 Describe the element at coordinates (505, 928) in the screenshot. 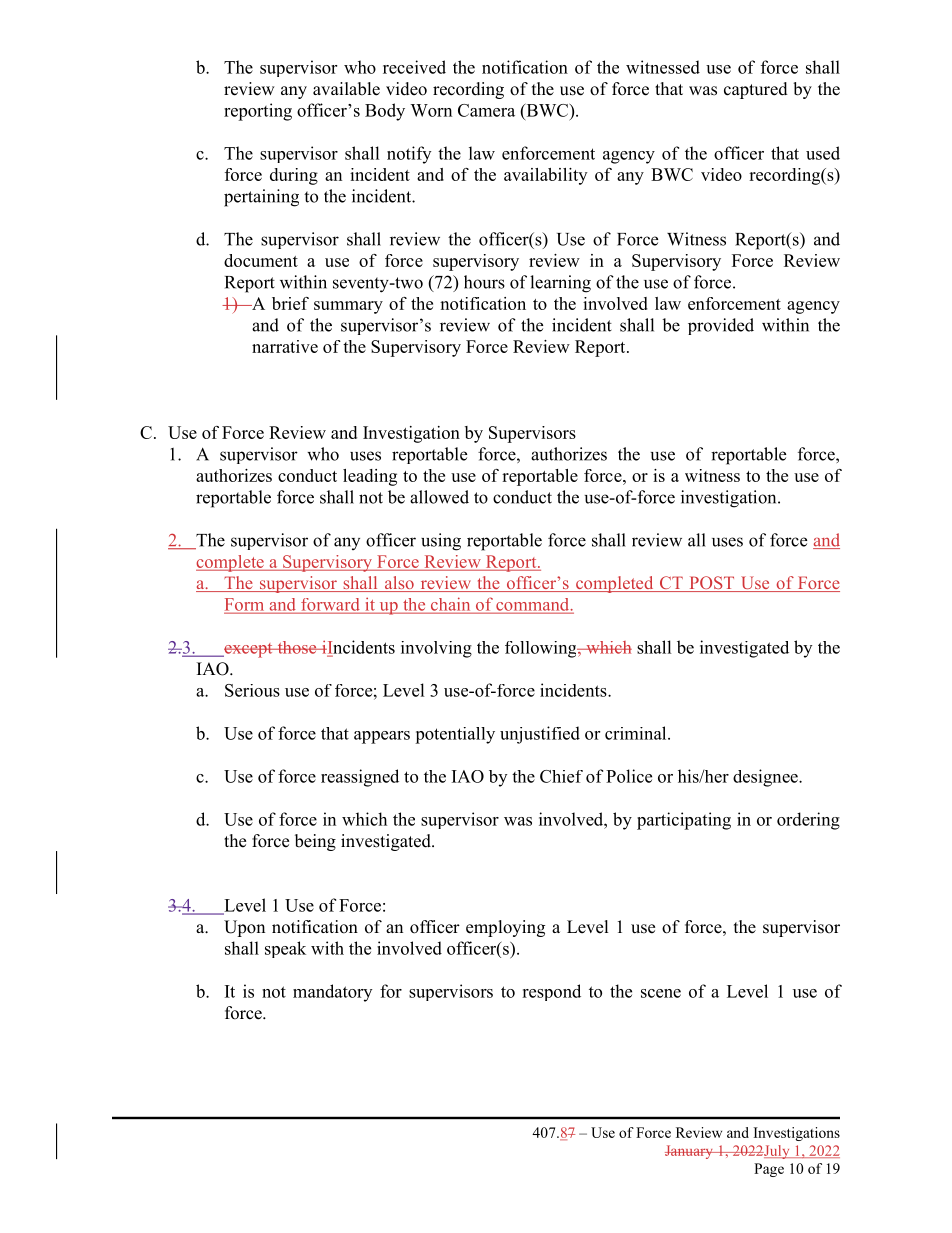

I see `employing` at that location.
